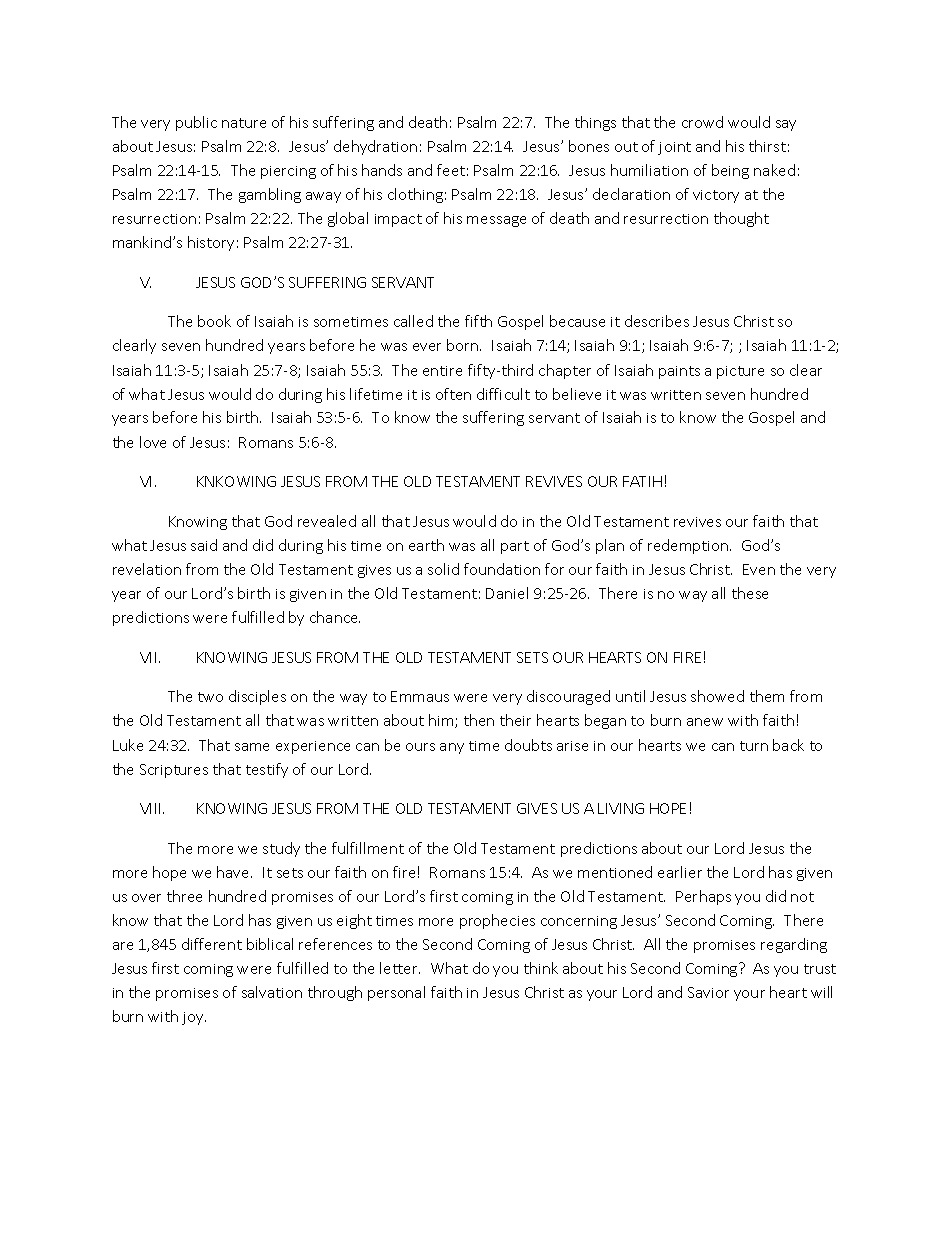 Image resolution: width=952 pixels, height=1233 pixels. Describe the element at coordinates (196, 123) in the screenshot. I see `public` at that location.
